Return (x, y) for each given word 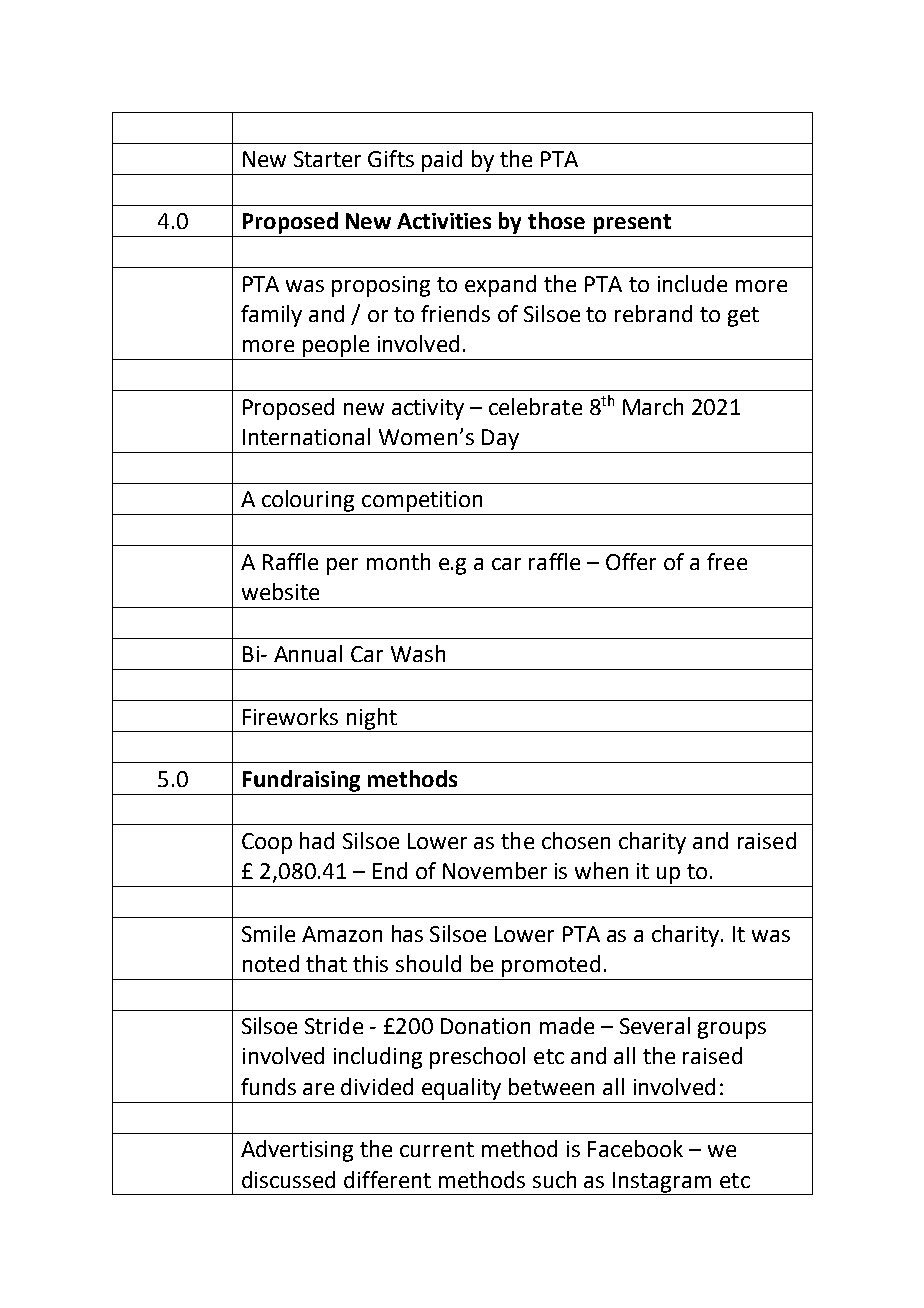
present (632, 224)
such (554, 1179)
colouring (308, 501)
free (727, 561)
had (317, 840)
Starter (327, 159)
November (495, 870)
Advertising (297, 1151)
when (601, 870)
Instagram (662, 1182)
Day (500, 439)
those (556, 220)
